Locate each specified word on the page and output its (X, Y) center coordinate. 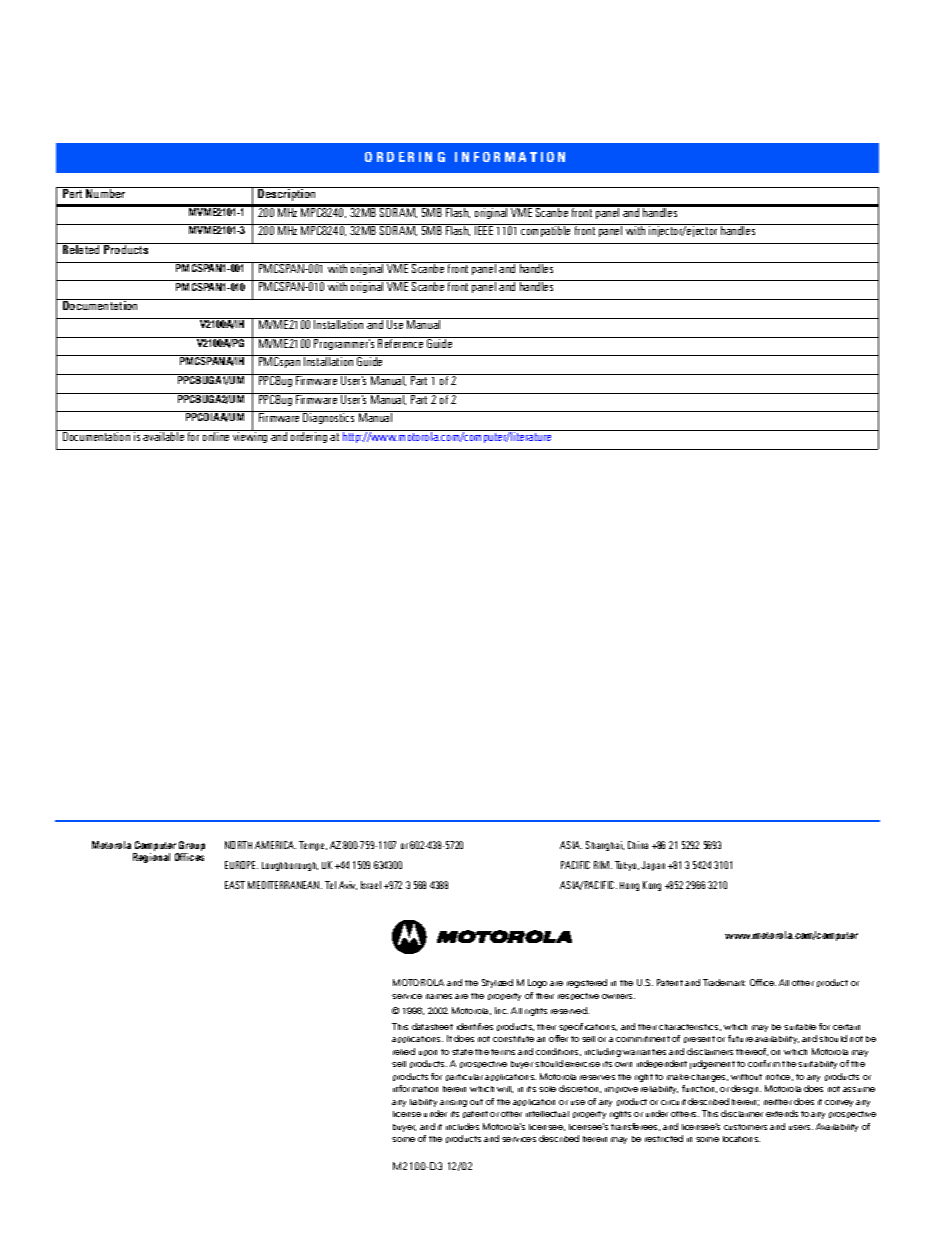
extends (782, 1113)
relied (404, 1051)
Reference (400, 342)
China (638, 845)
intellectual (547, 1114)
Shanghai (605, 846)
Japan (653, 866)
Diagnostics (328, 418)
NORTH (238, 845)
